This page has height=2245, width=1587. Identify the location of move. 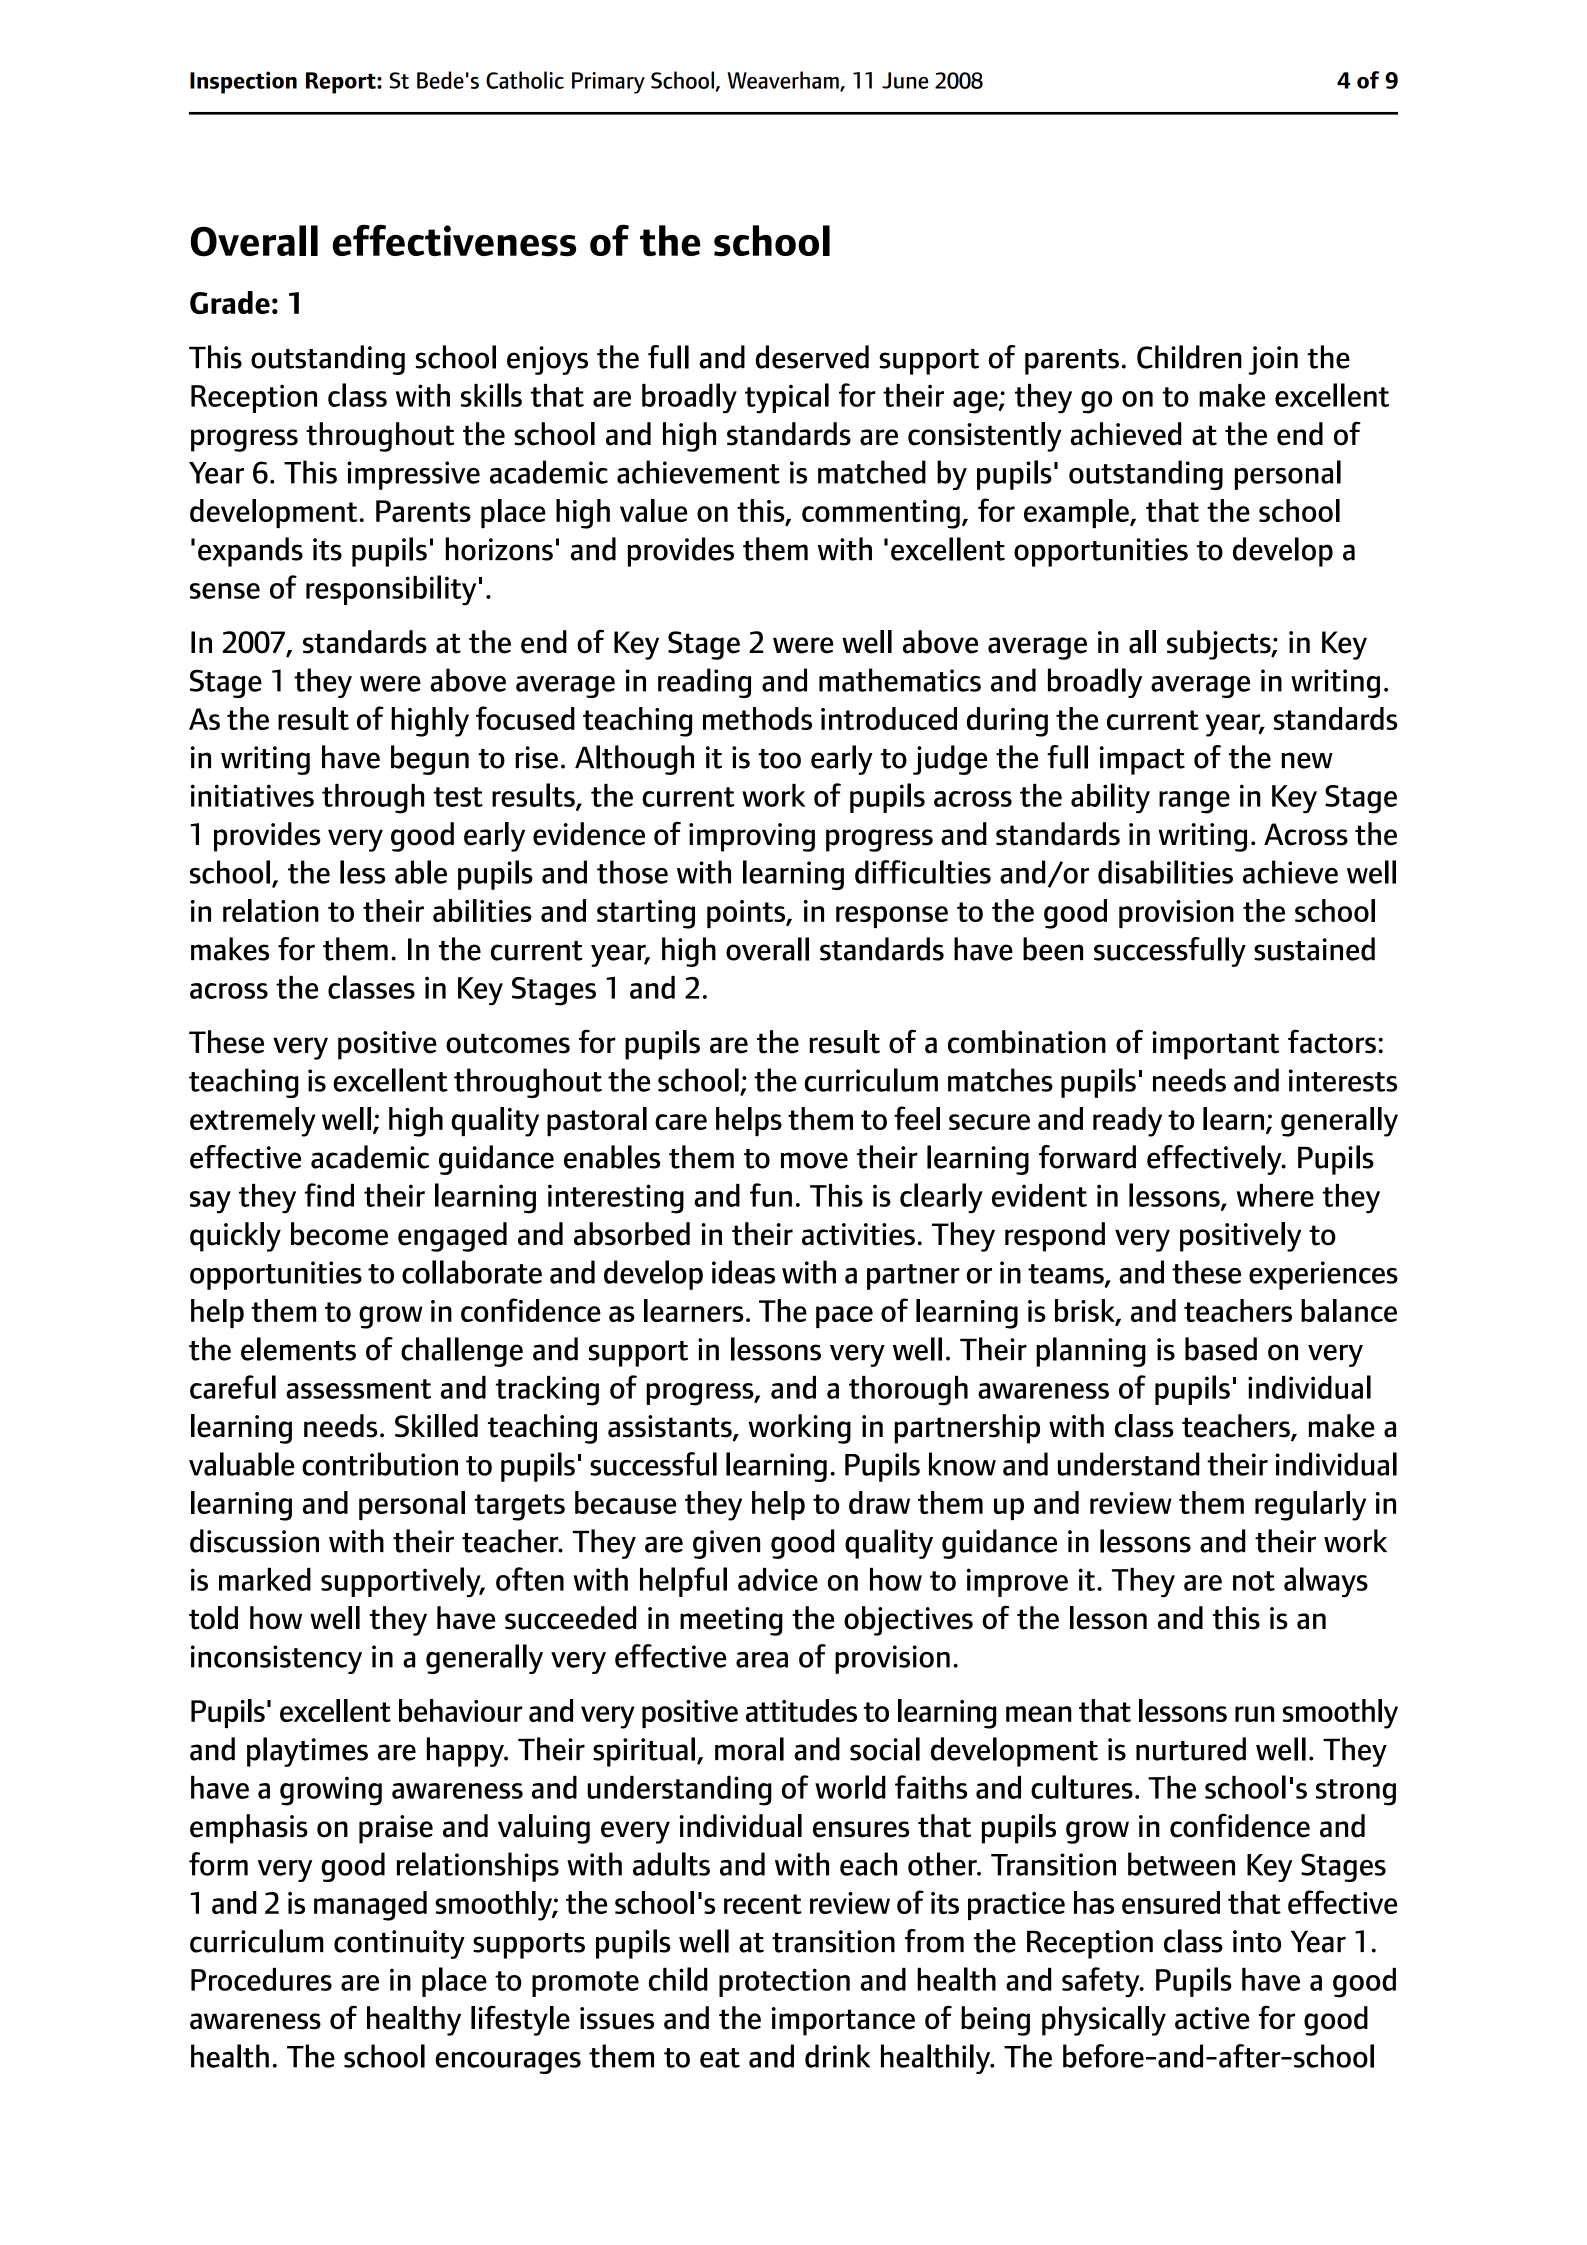
(814, 1160).
